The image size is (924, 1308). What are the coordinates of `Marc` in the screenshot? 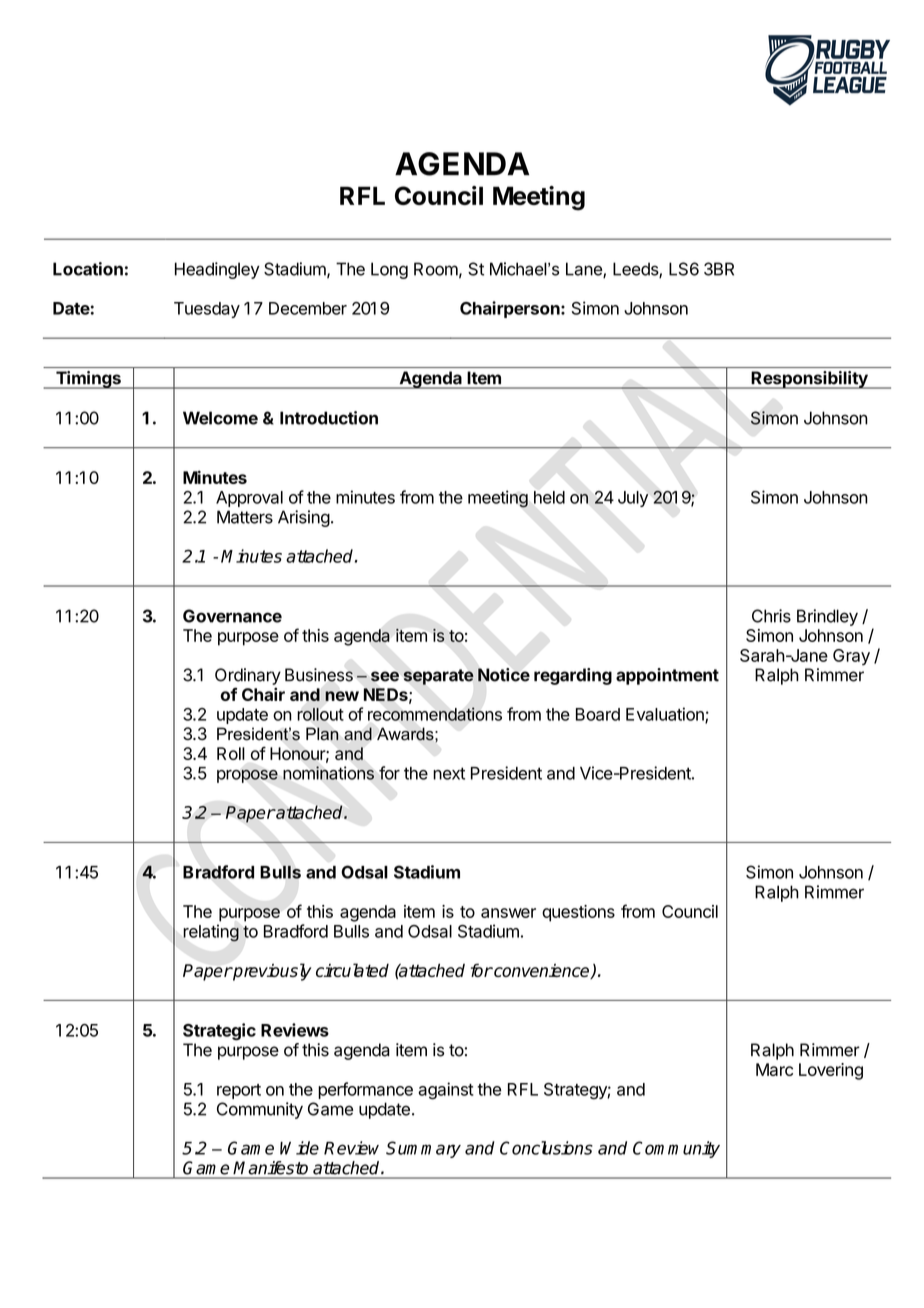 It's located at (774, 1069).
